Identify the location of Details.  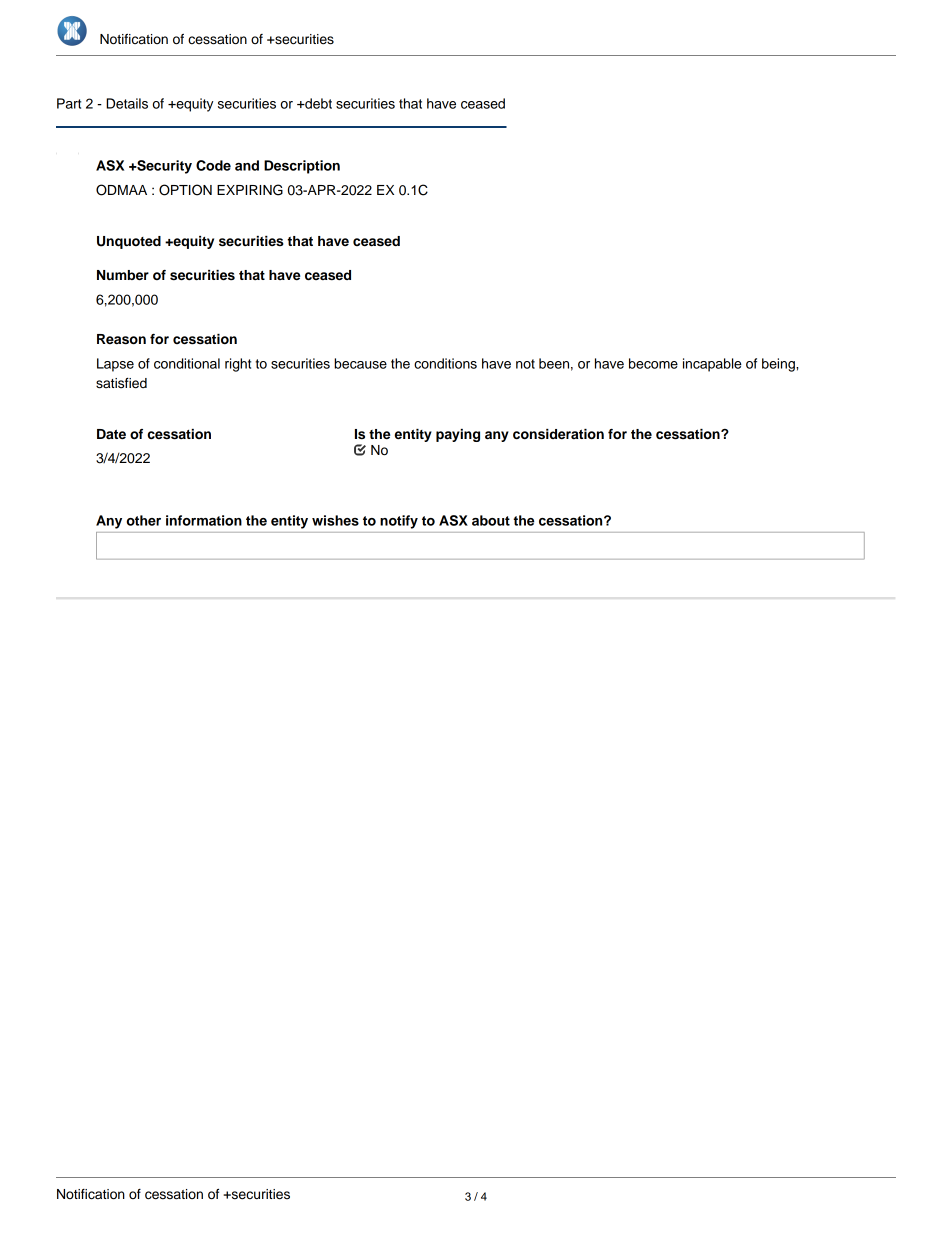
(127, 103).
